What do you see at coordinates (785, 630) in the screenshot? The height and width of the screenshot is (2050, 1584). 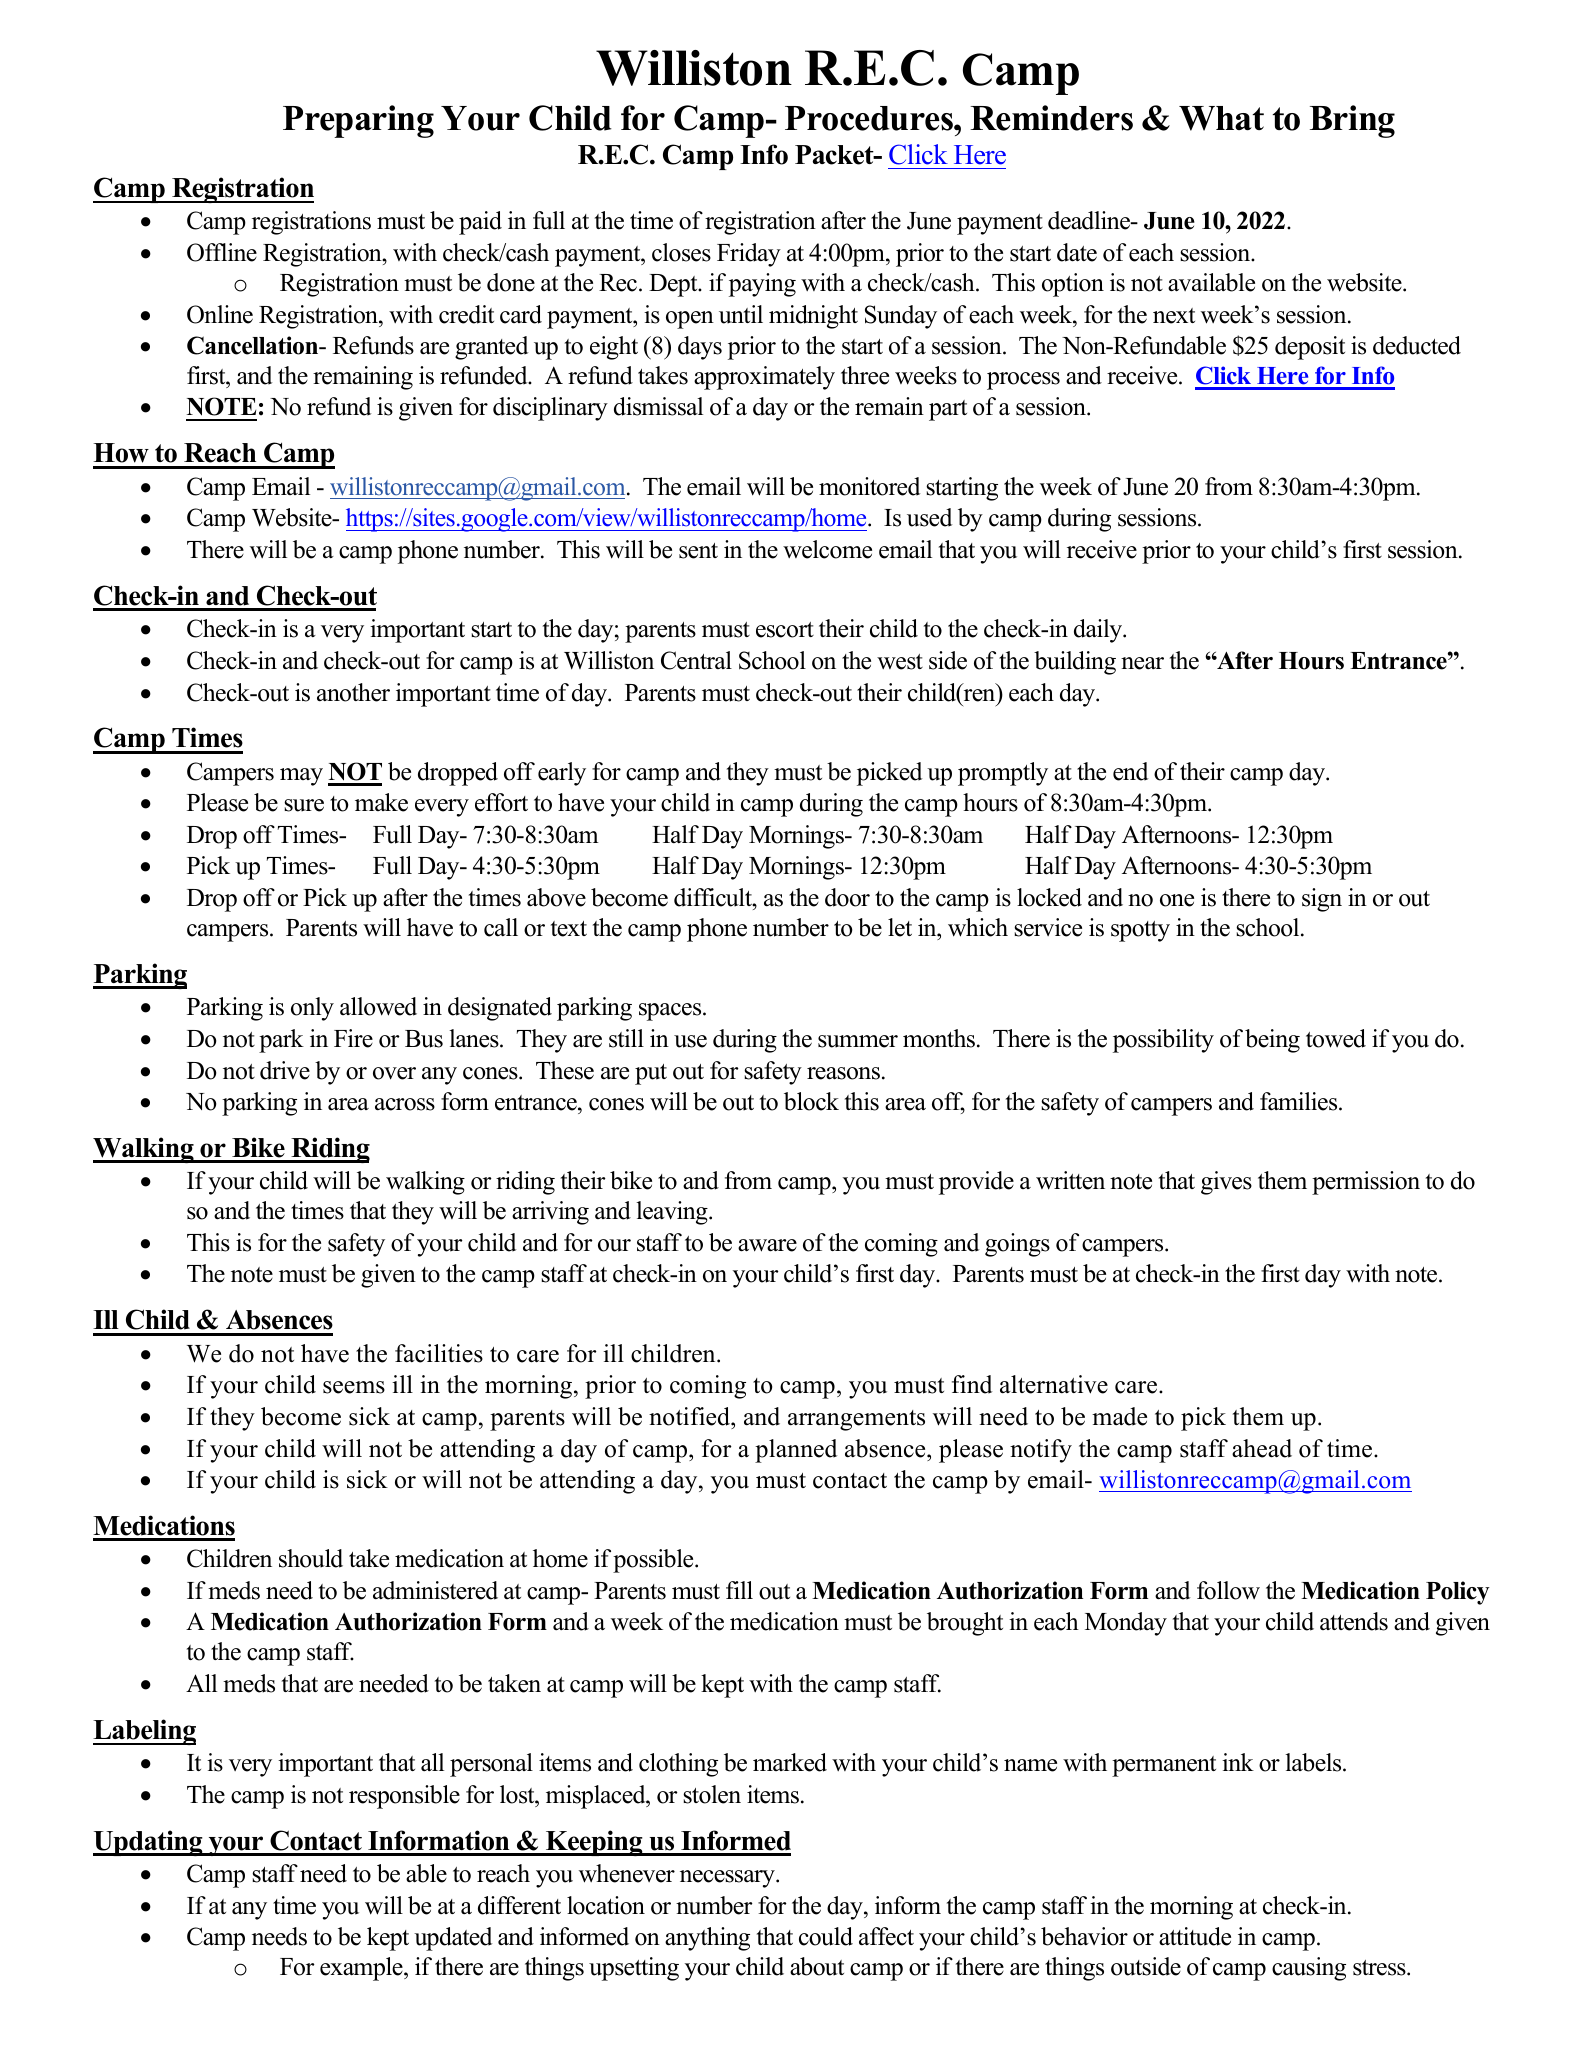 I see `escort` at bounding box center [785, 630].
